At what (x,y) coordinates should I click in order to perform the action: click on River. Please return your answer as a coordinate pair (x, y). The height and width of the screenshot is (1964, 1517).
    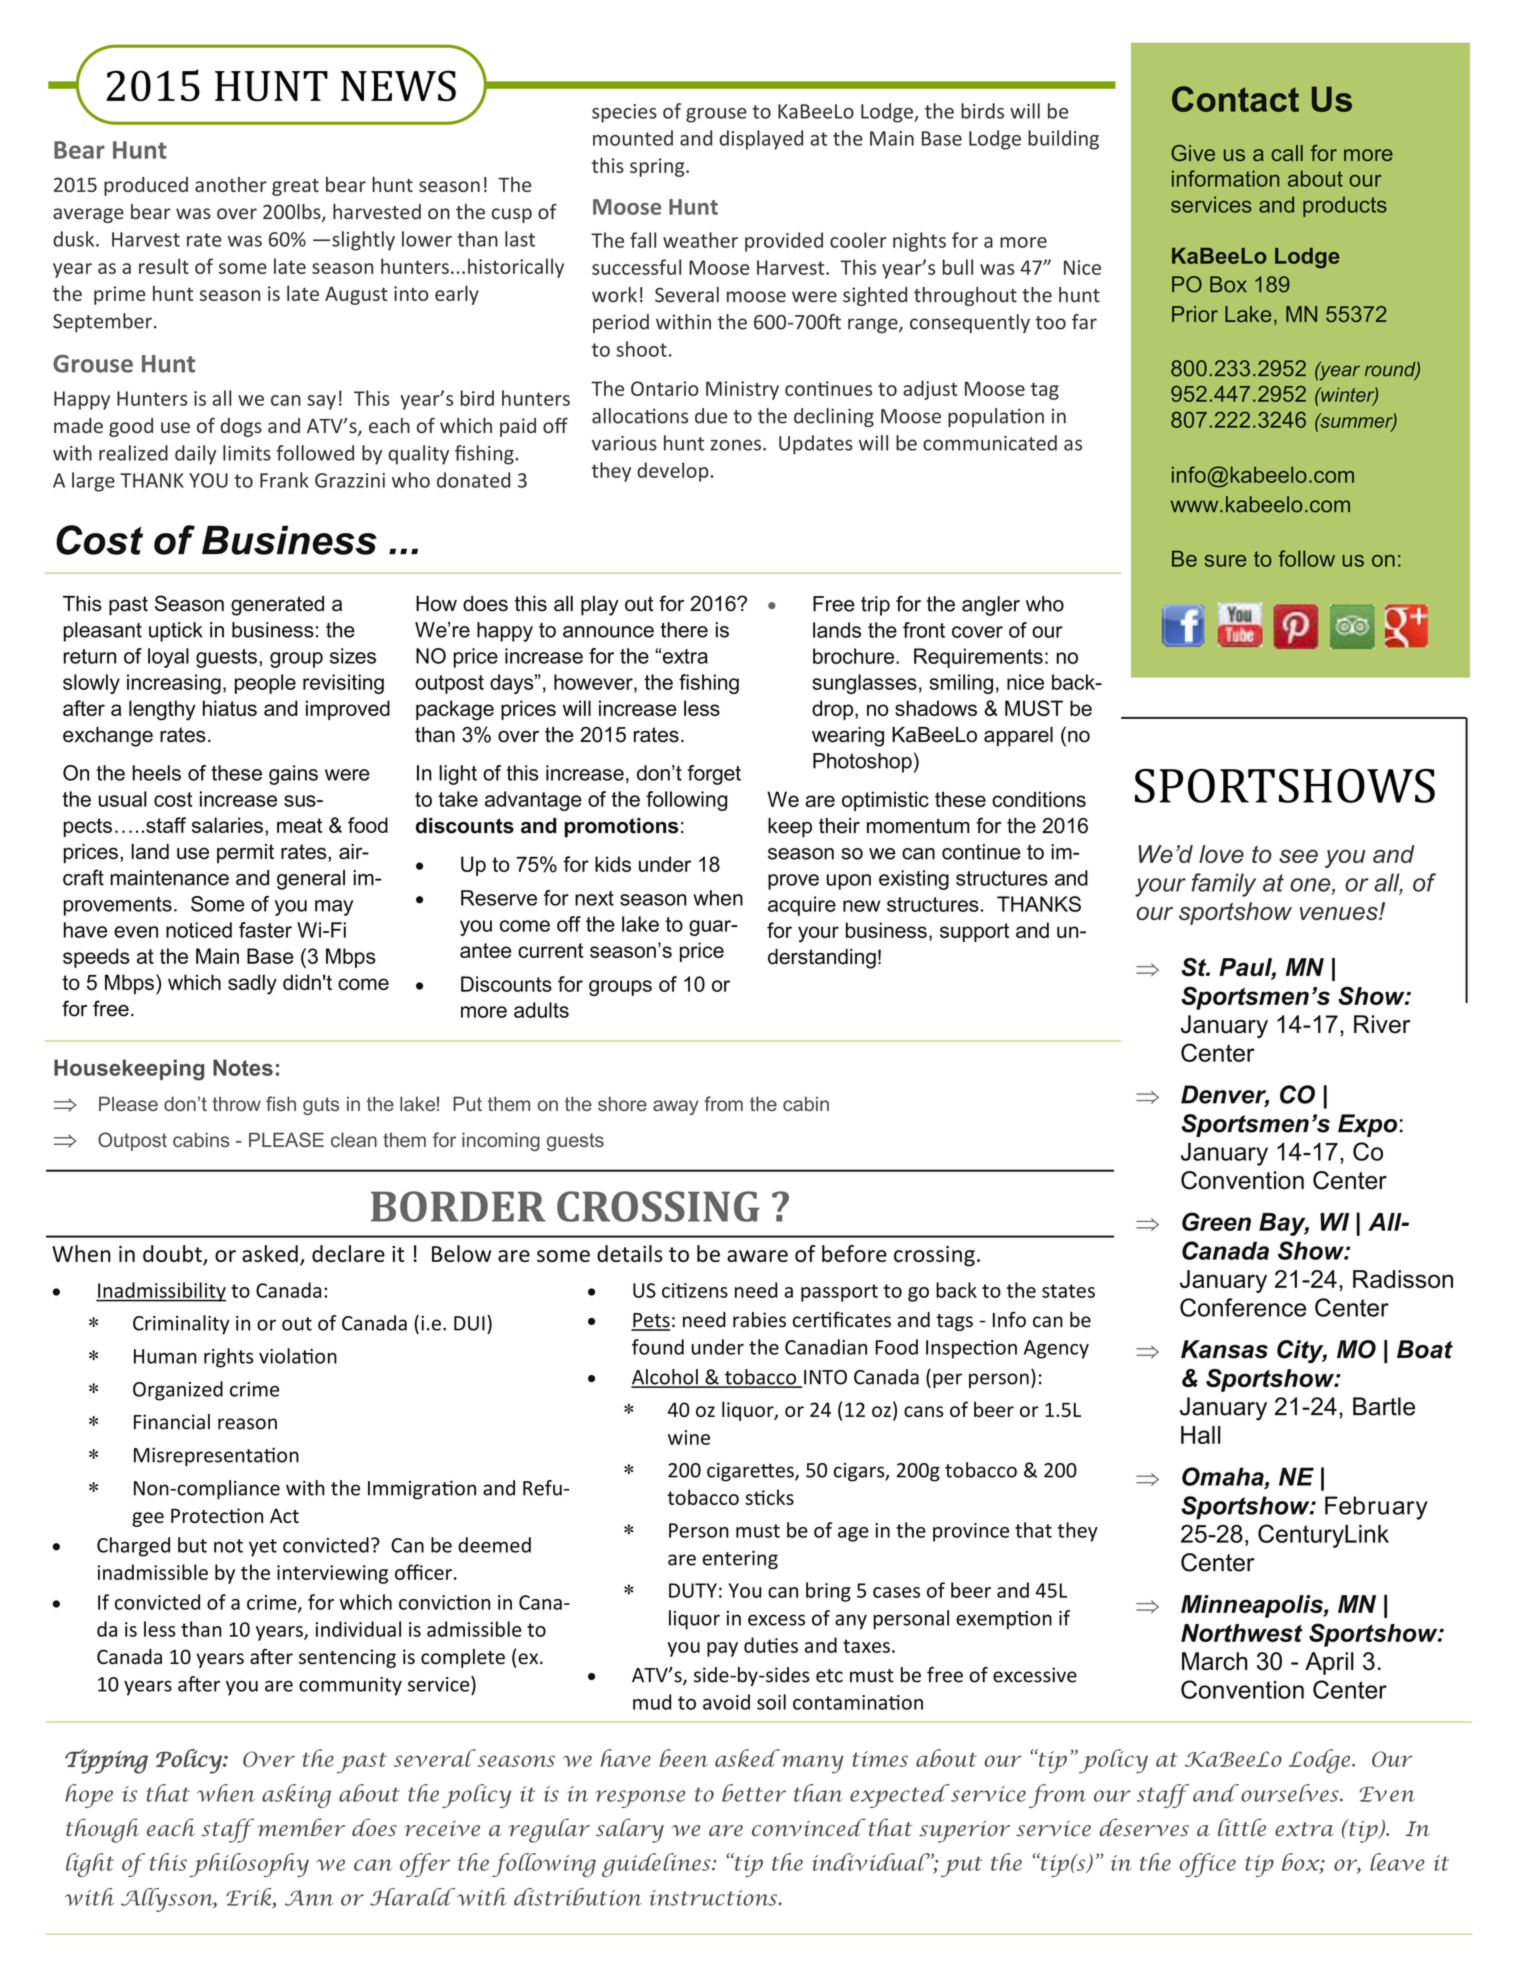
    Looking at the image, I should click on (1382, 1024).
